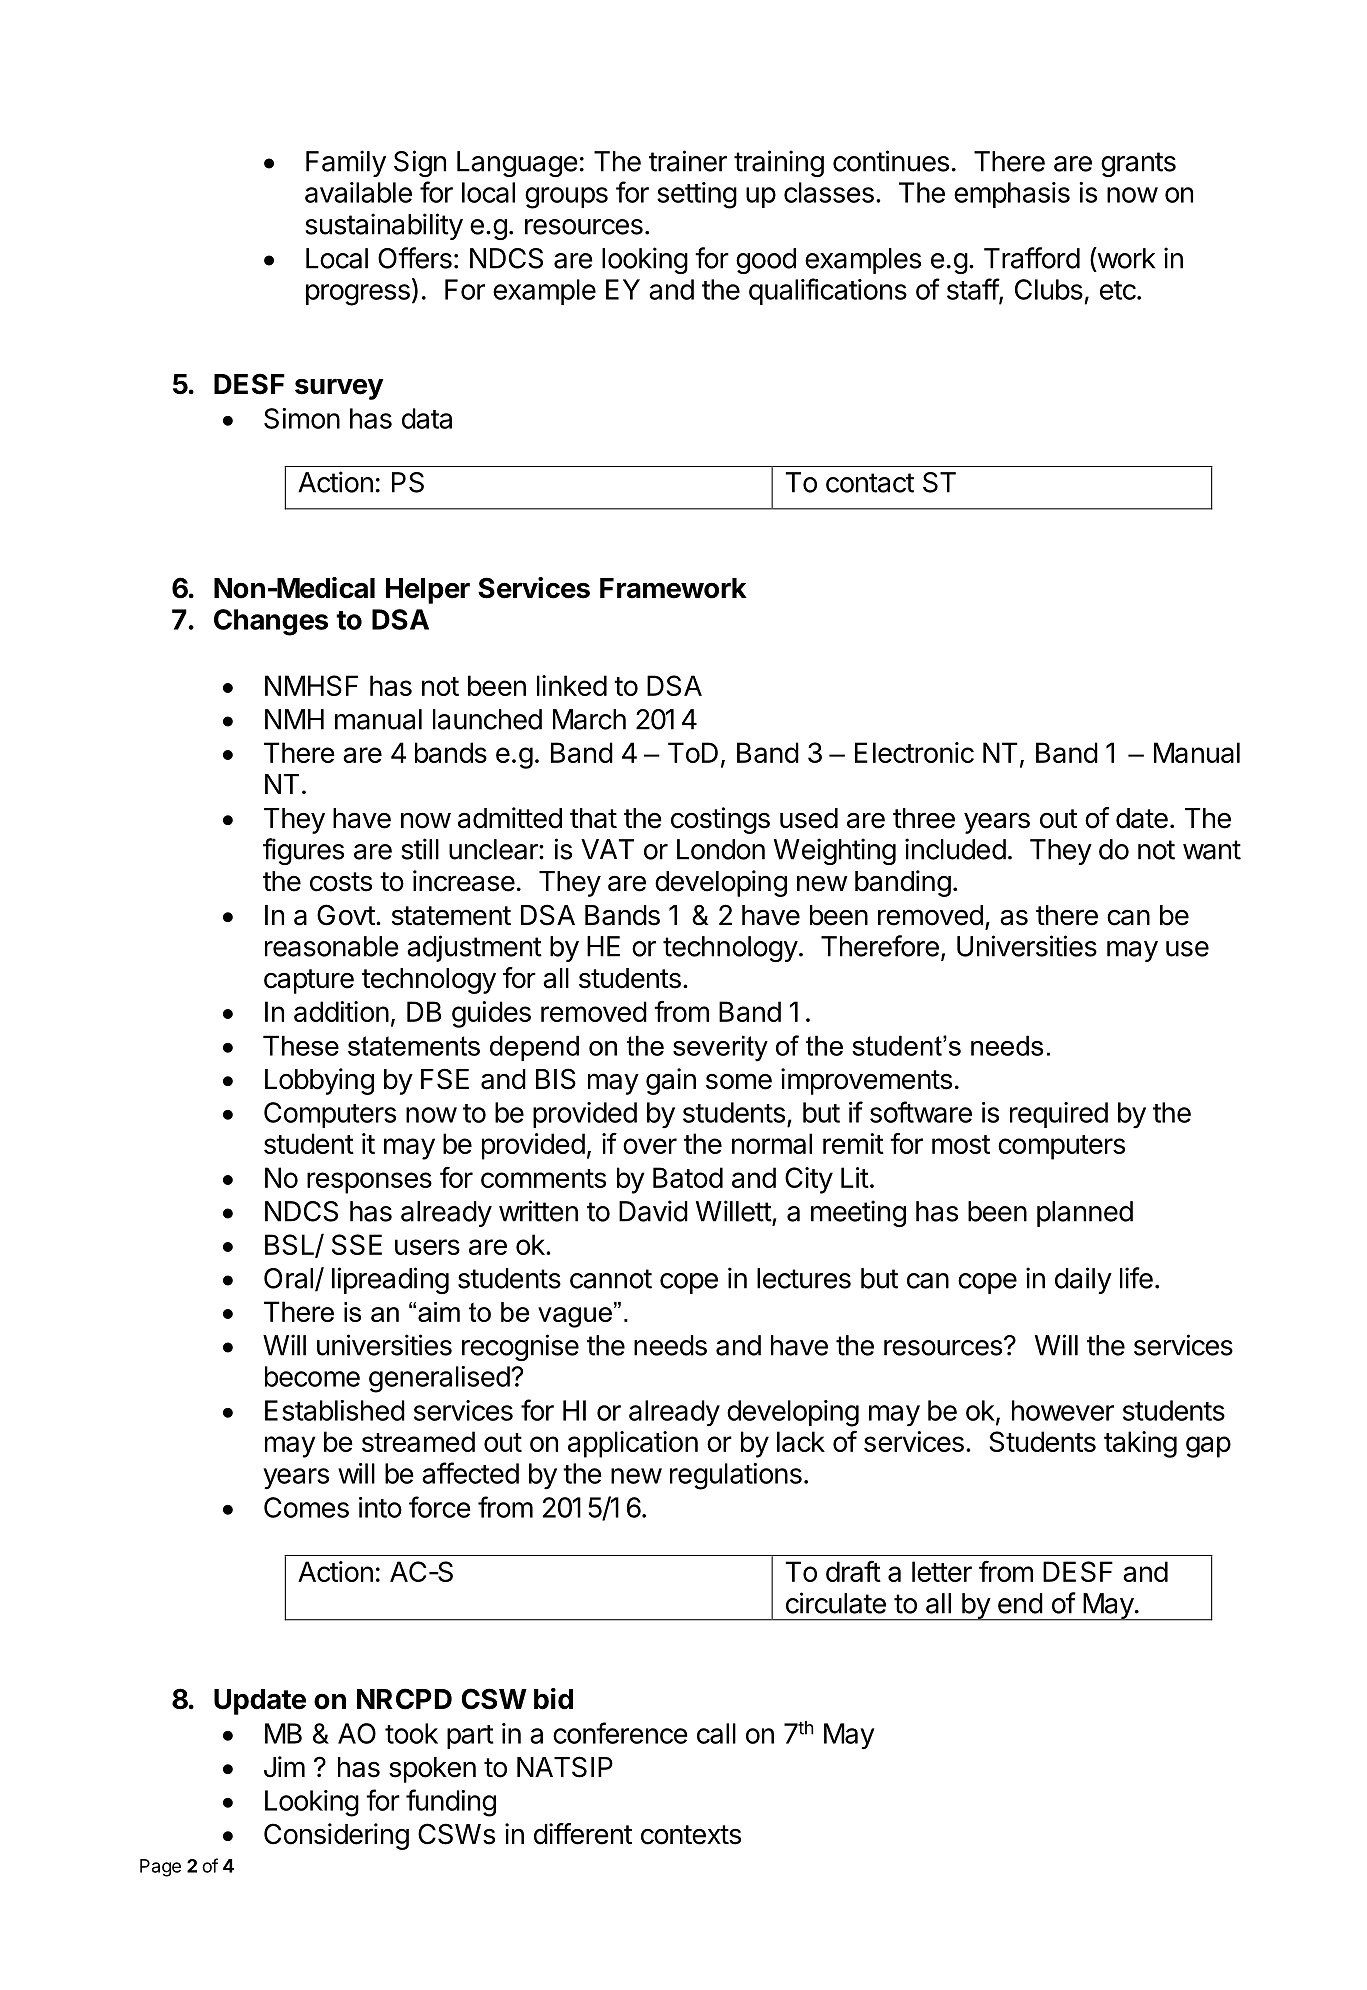  I want to click on emphasis, so click(1012, 195).
